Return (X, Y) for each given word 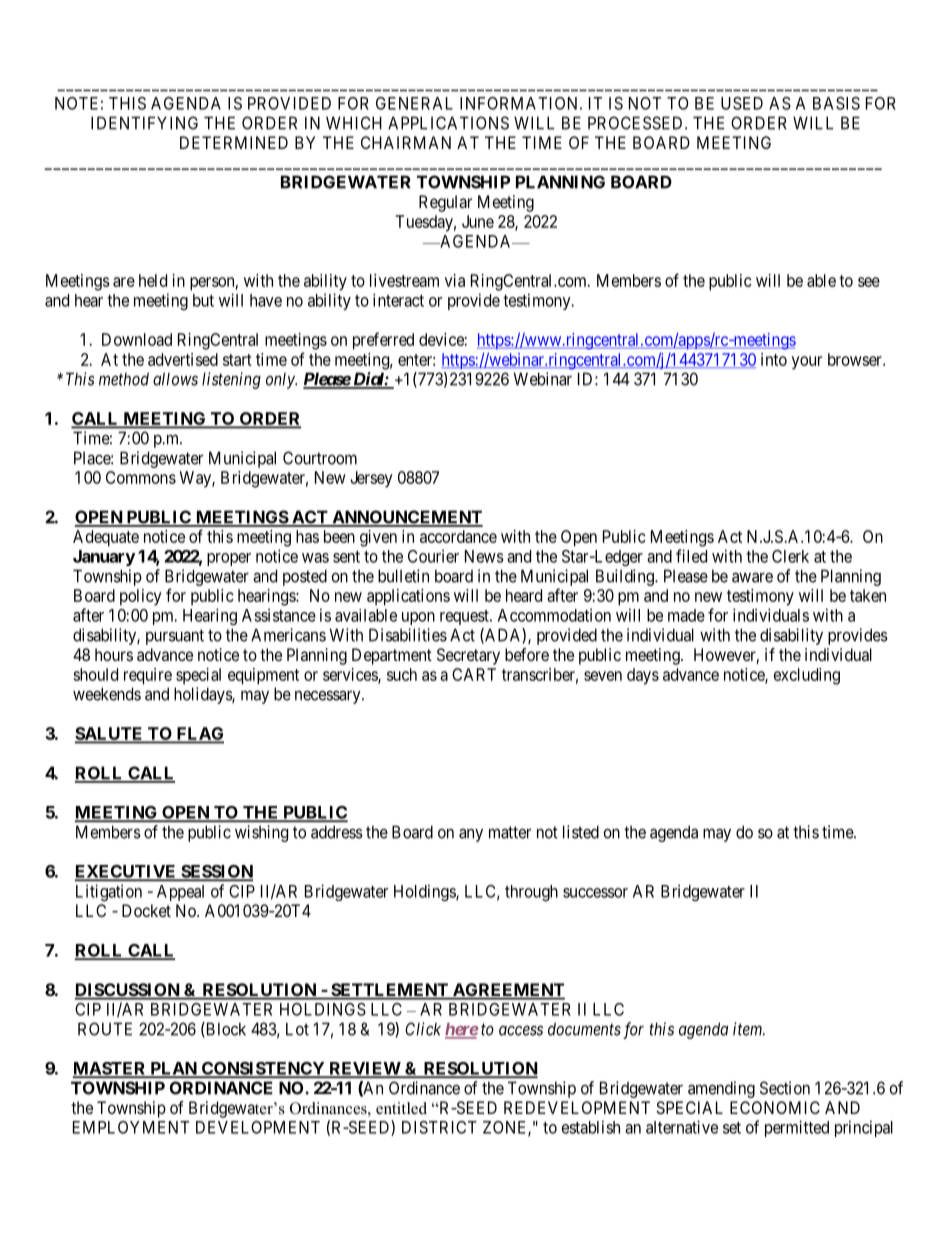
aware (752, 577)
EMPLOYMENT (131, 1127)
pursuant (175, 637)
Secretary (468, 656)
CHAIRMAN (406, 142)
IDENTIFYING (144, 123)
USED (742, 103)
